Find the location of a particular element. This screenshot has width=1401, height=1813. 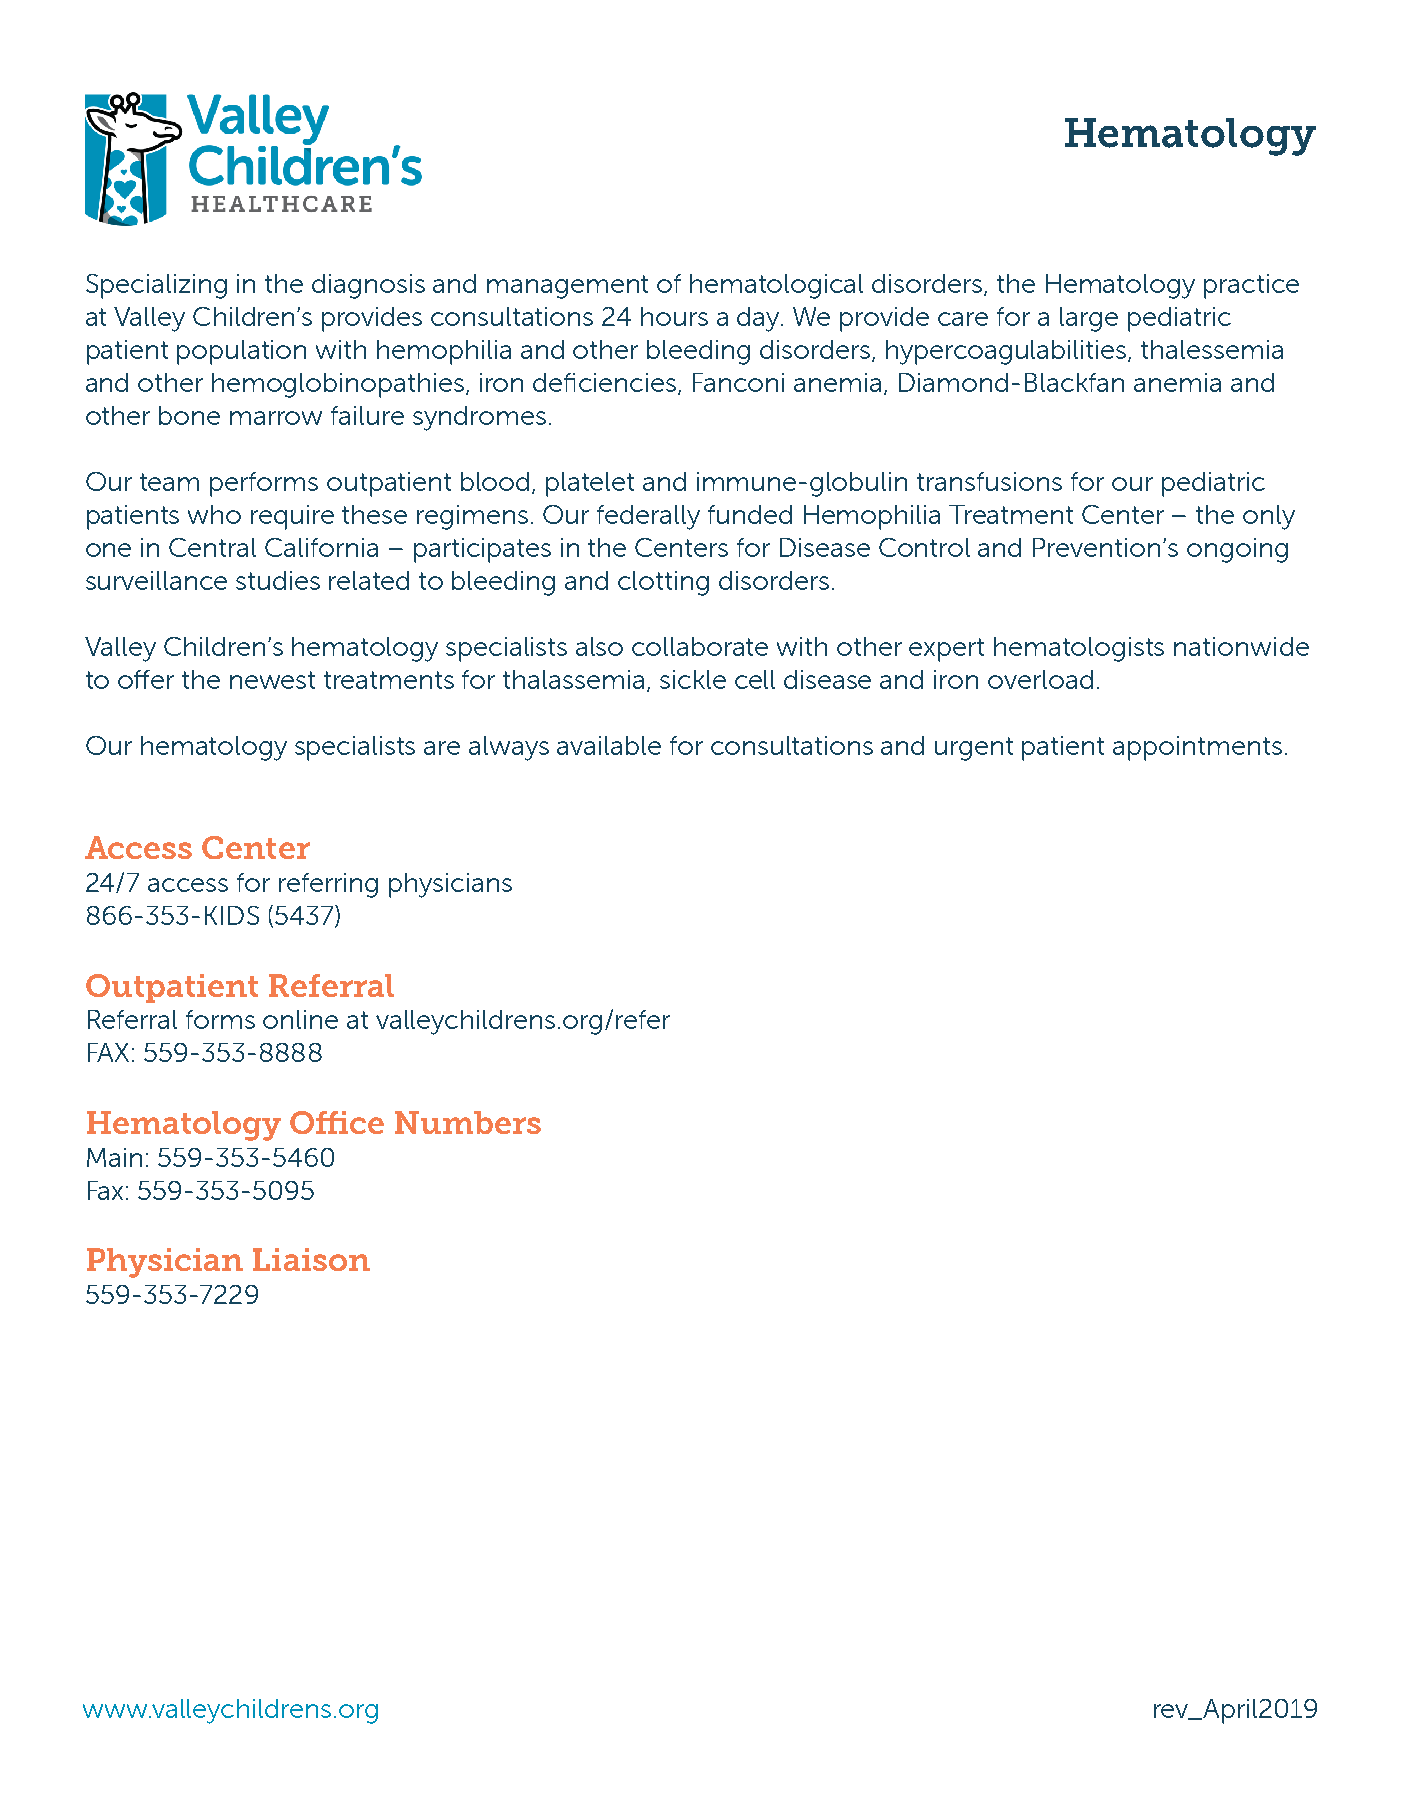

appointments is located at coordinates (1197, 748).
